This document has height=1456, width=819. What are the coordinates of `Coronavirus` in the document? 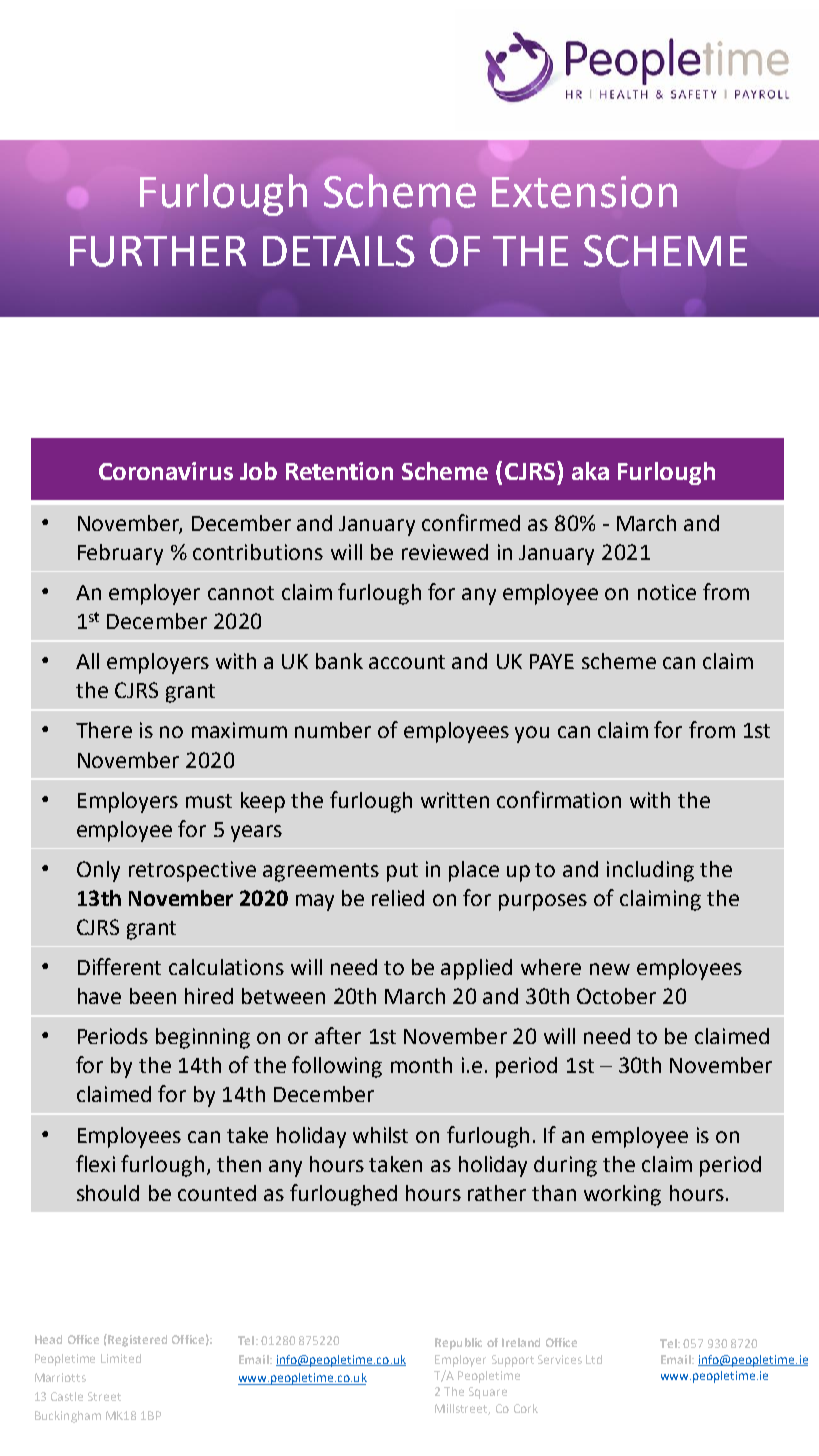 It's located at (166, 471).
